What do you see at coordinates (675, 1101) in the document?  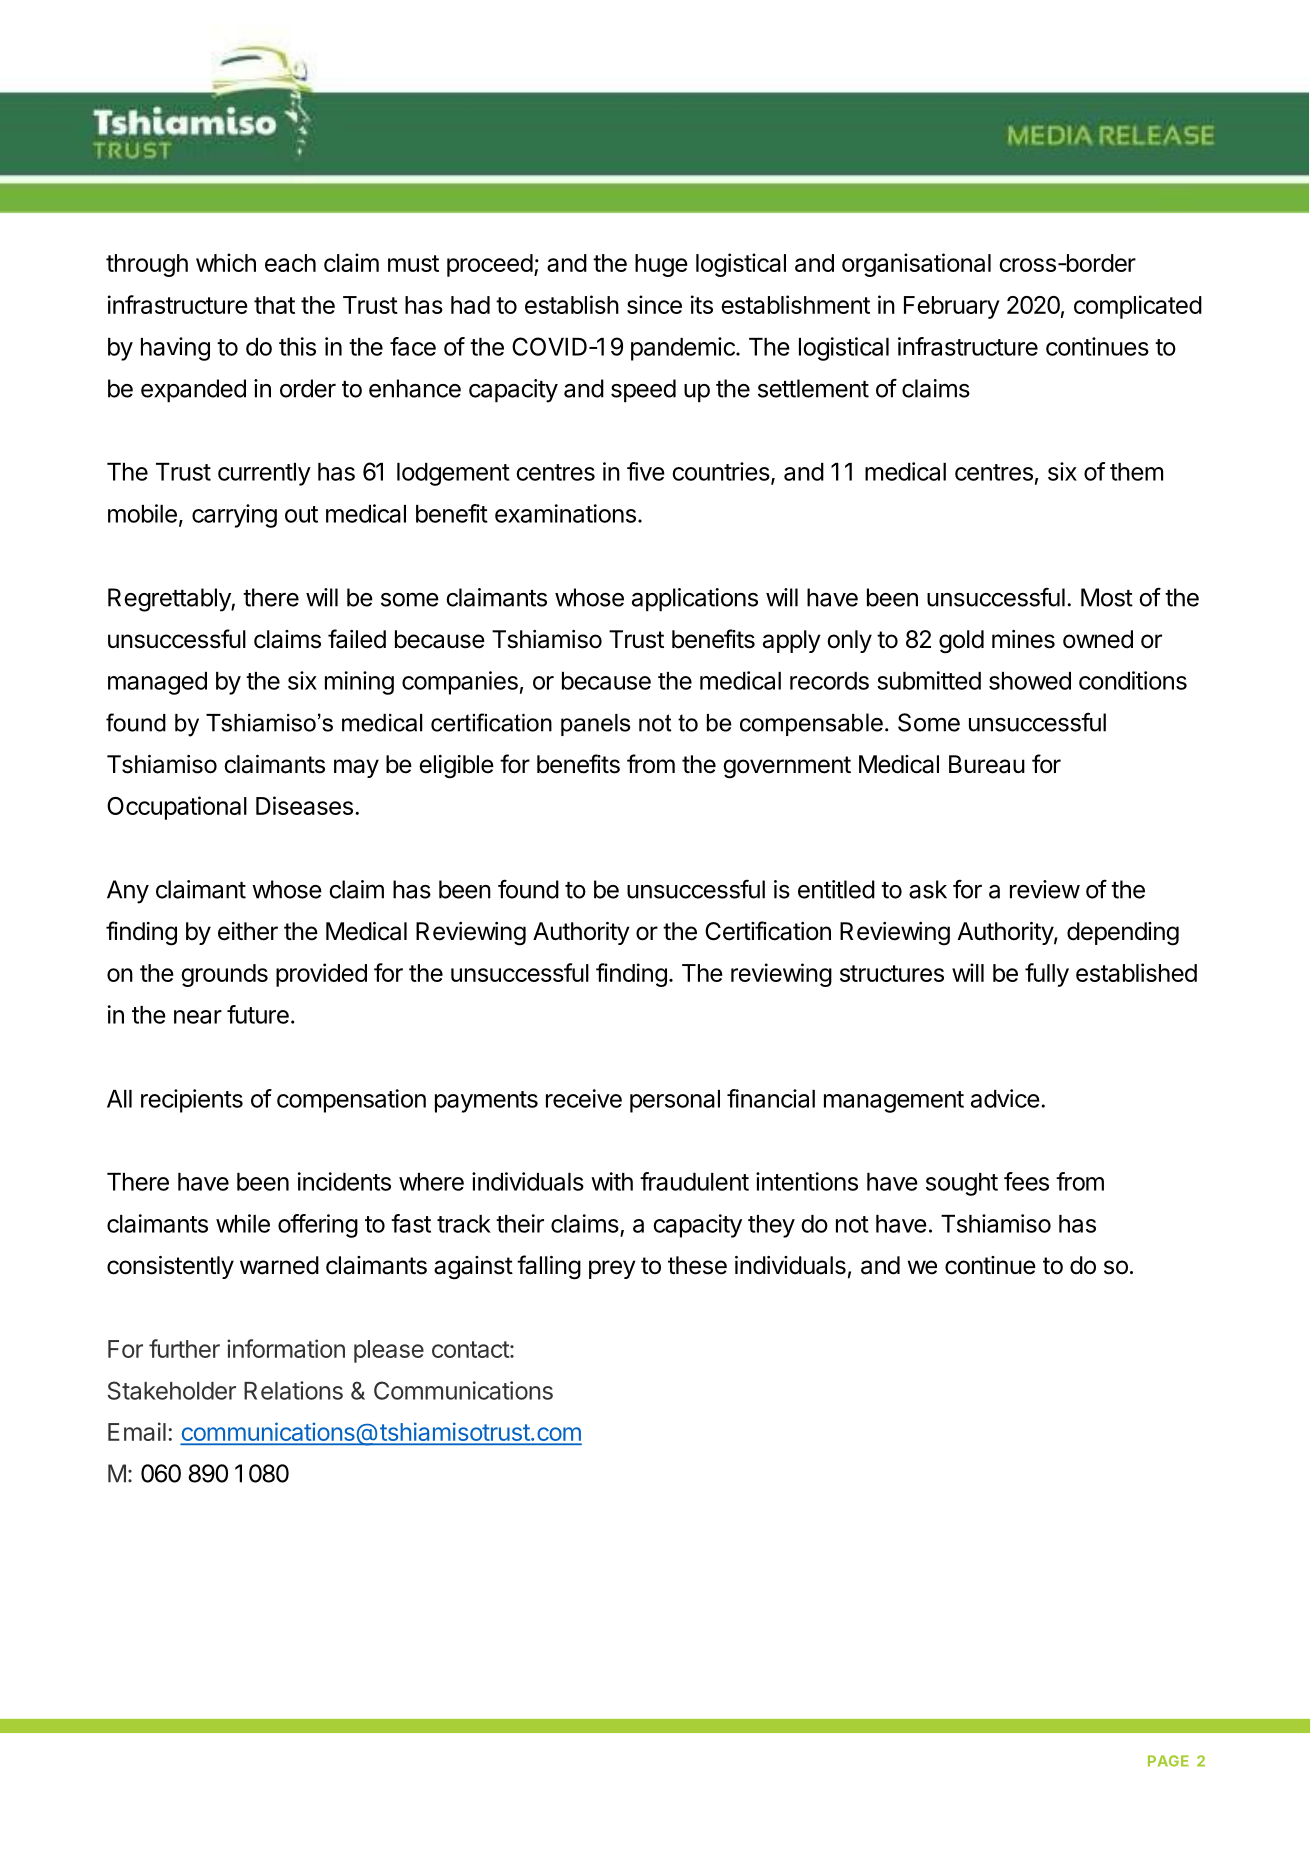 I see `personal` at bounding box center [675, 1101].
